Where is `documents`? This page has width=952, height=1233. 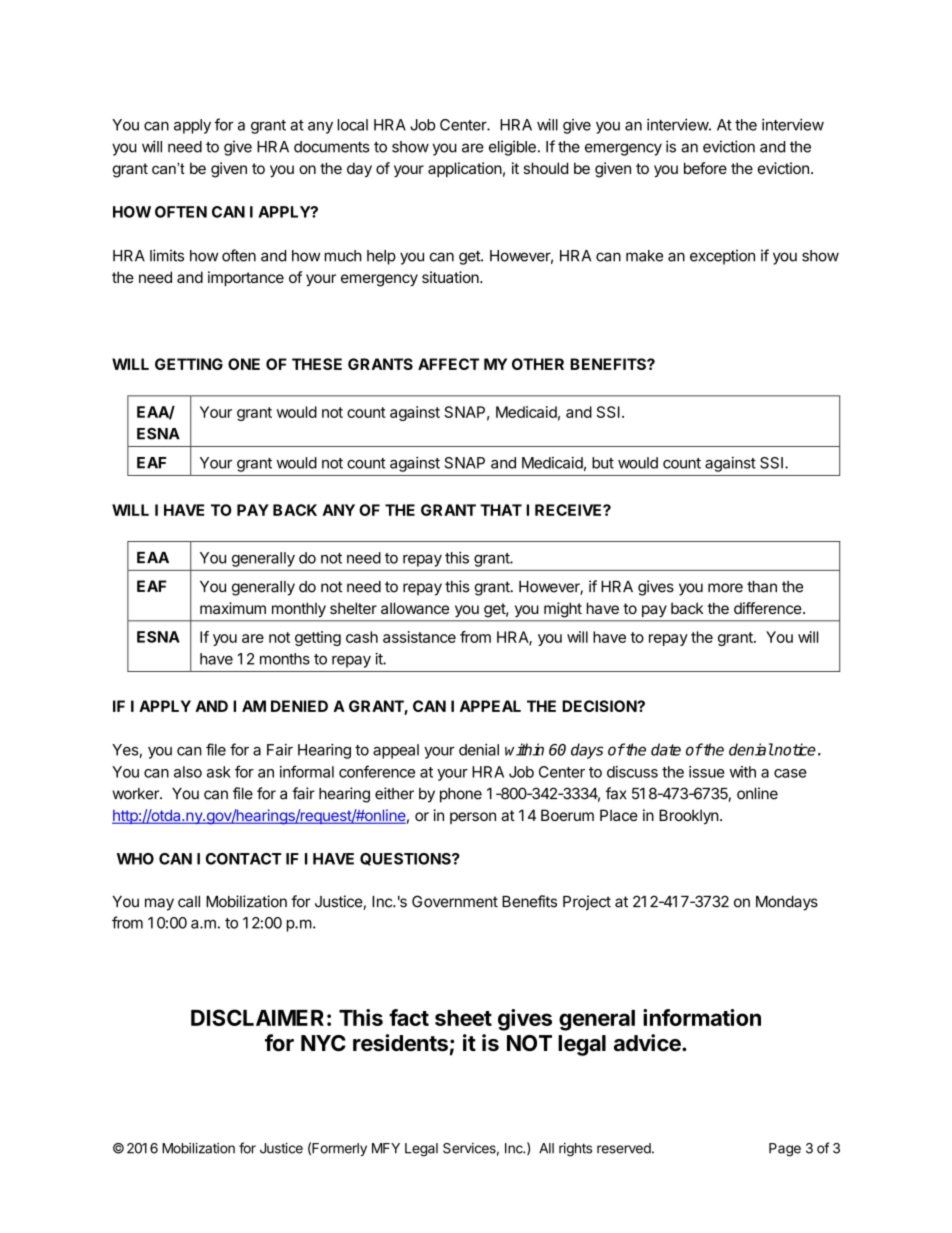 documents is located at coordinates (332, 147).
